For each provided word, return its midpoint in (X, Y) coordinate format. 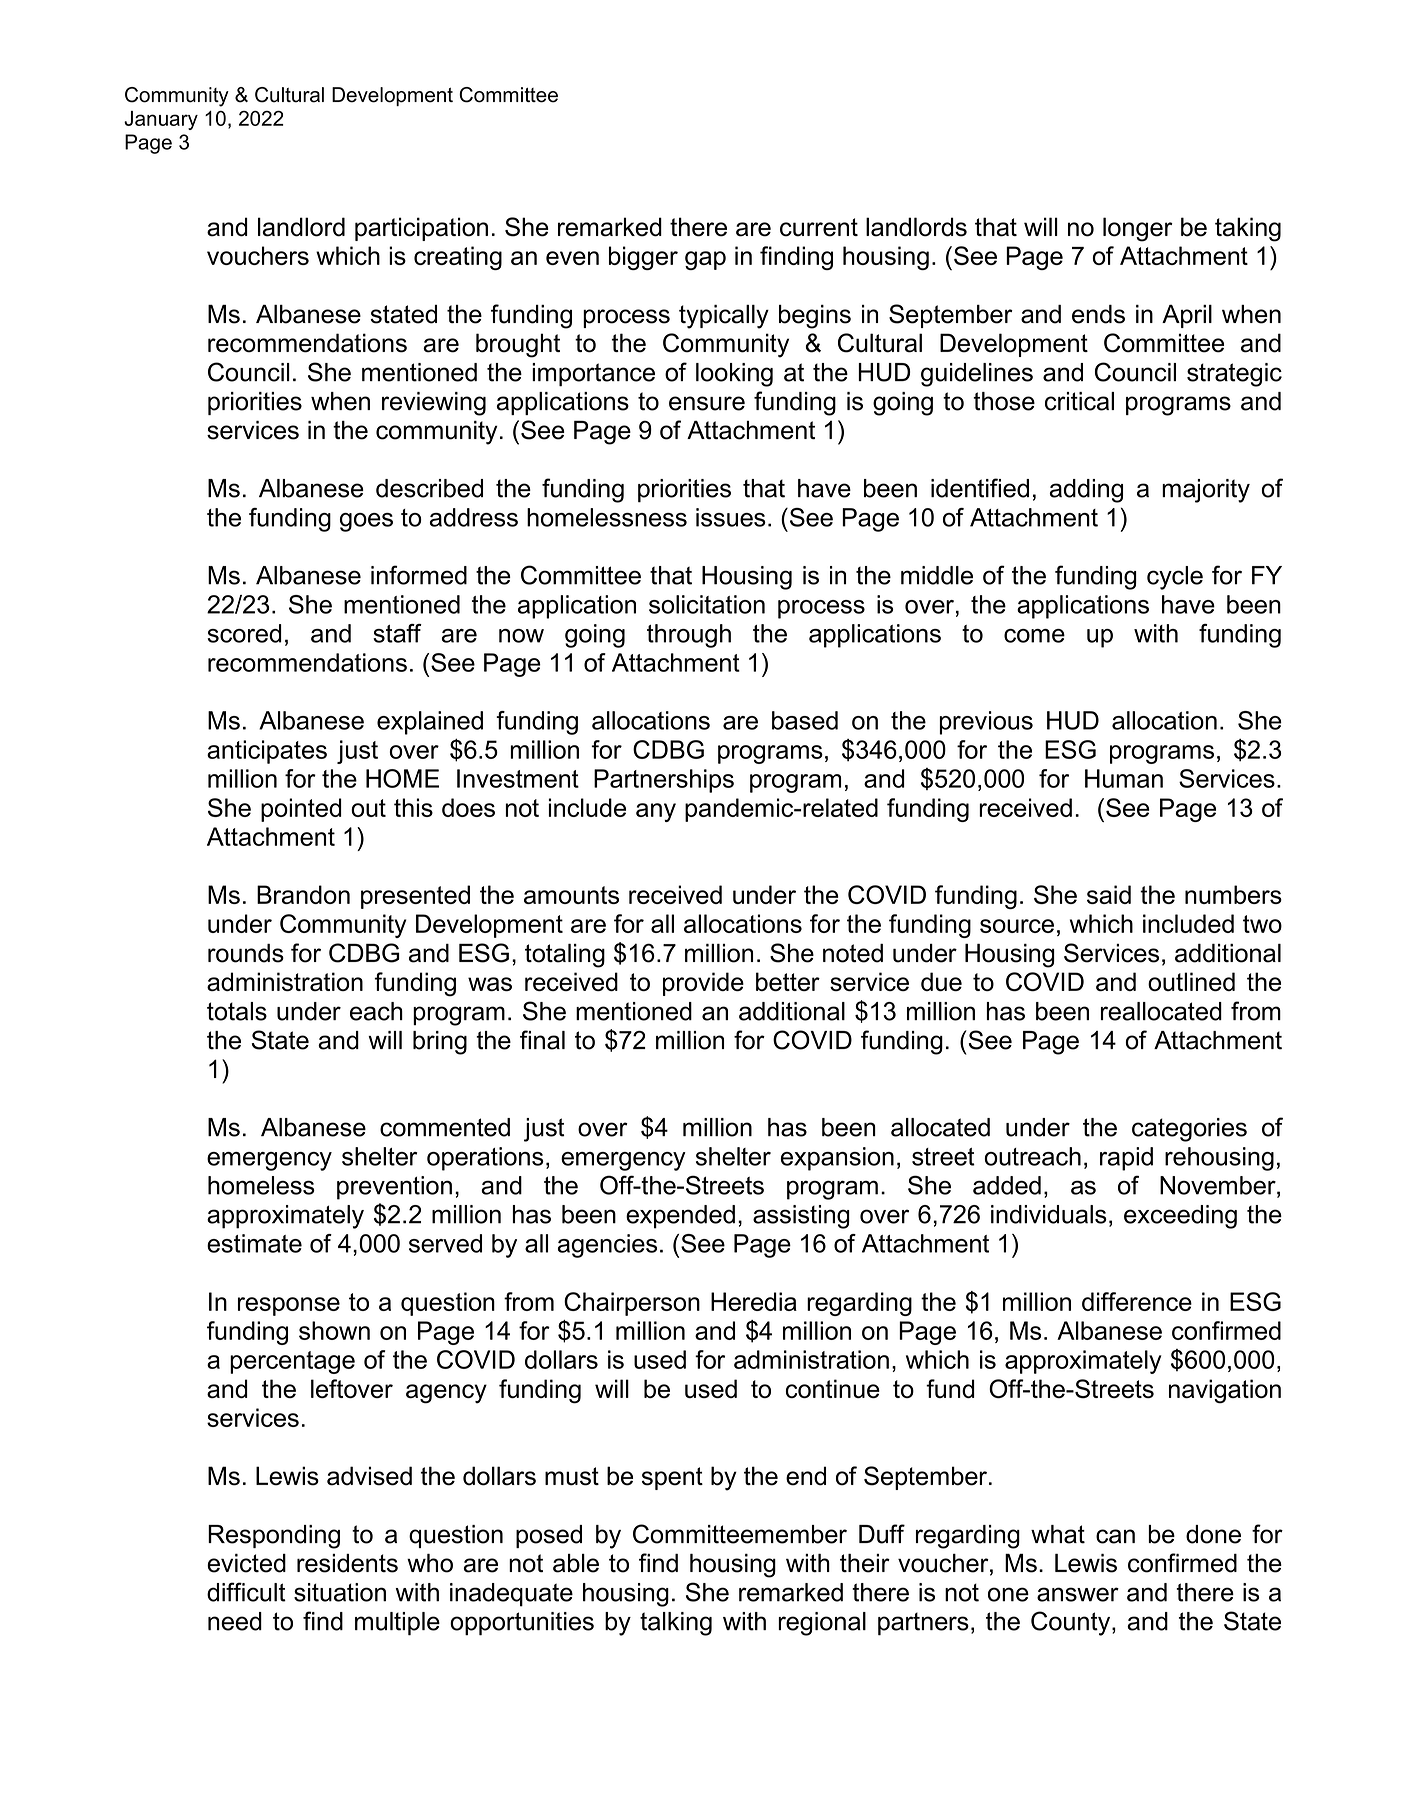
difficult (246, 1592)
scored (244, 633)
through (689, 636)
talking (676, 1624)
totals (237, 1011)
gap (705, 260)
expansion (837, 1159)
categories (1189, 1130)
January (161, 120)
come (1034, 636)
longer (1138, 229)
